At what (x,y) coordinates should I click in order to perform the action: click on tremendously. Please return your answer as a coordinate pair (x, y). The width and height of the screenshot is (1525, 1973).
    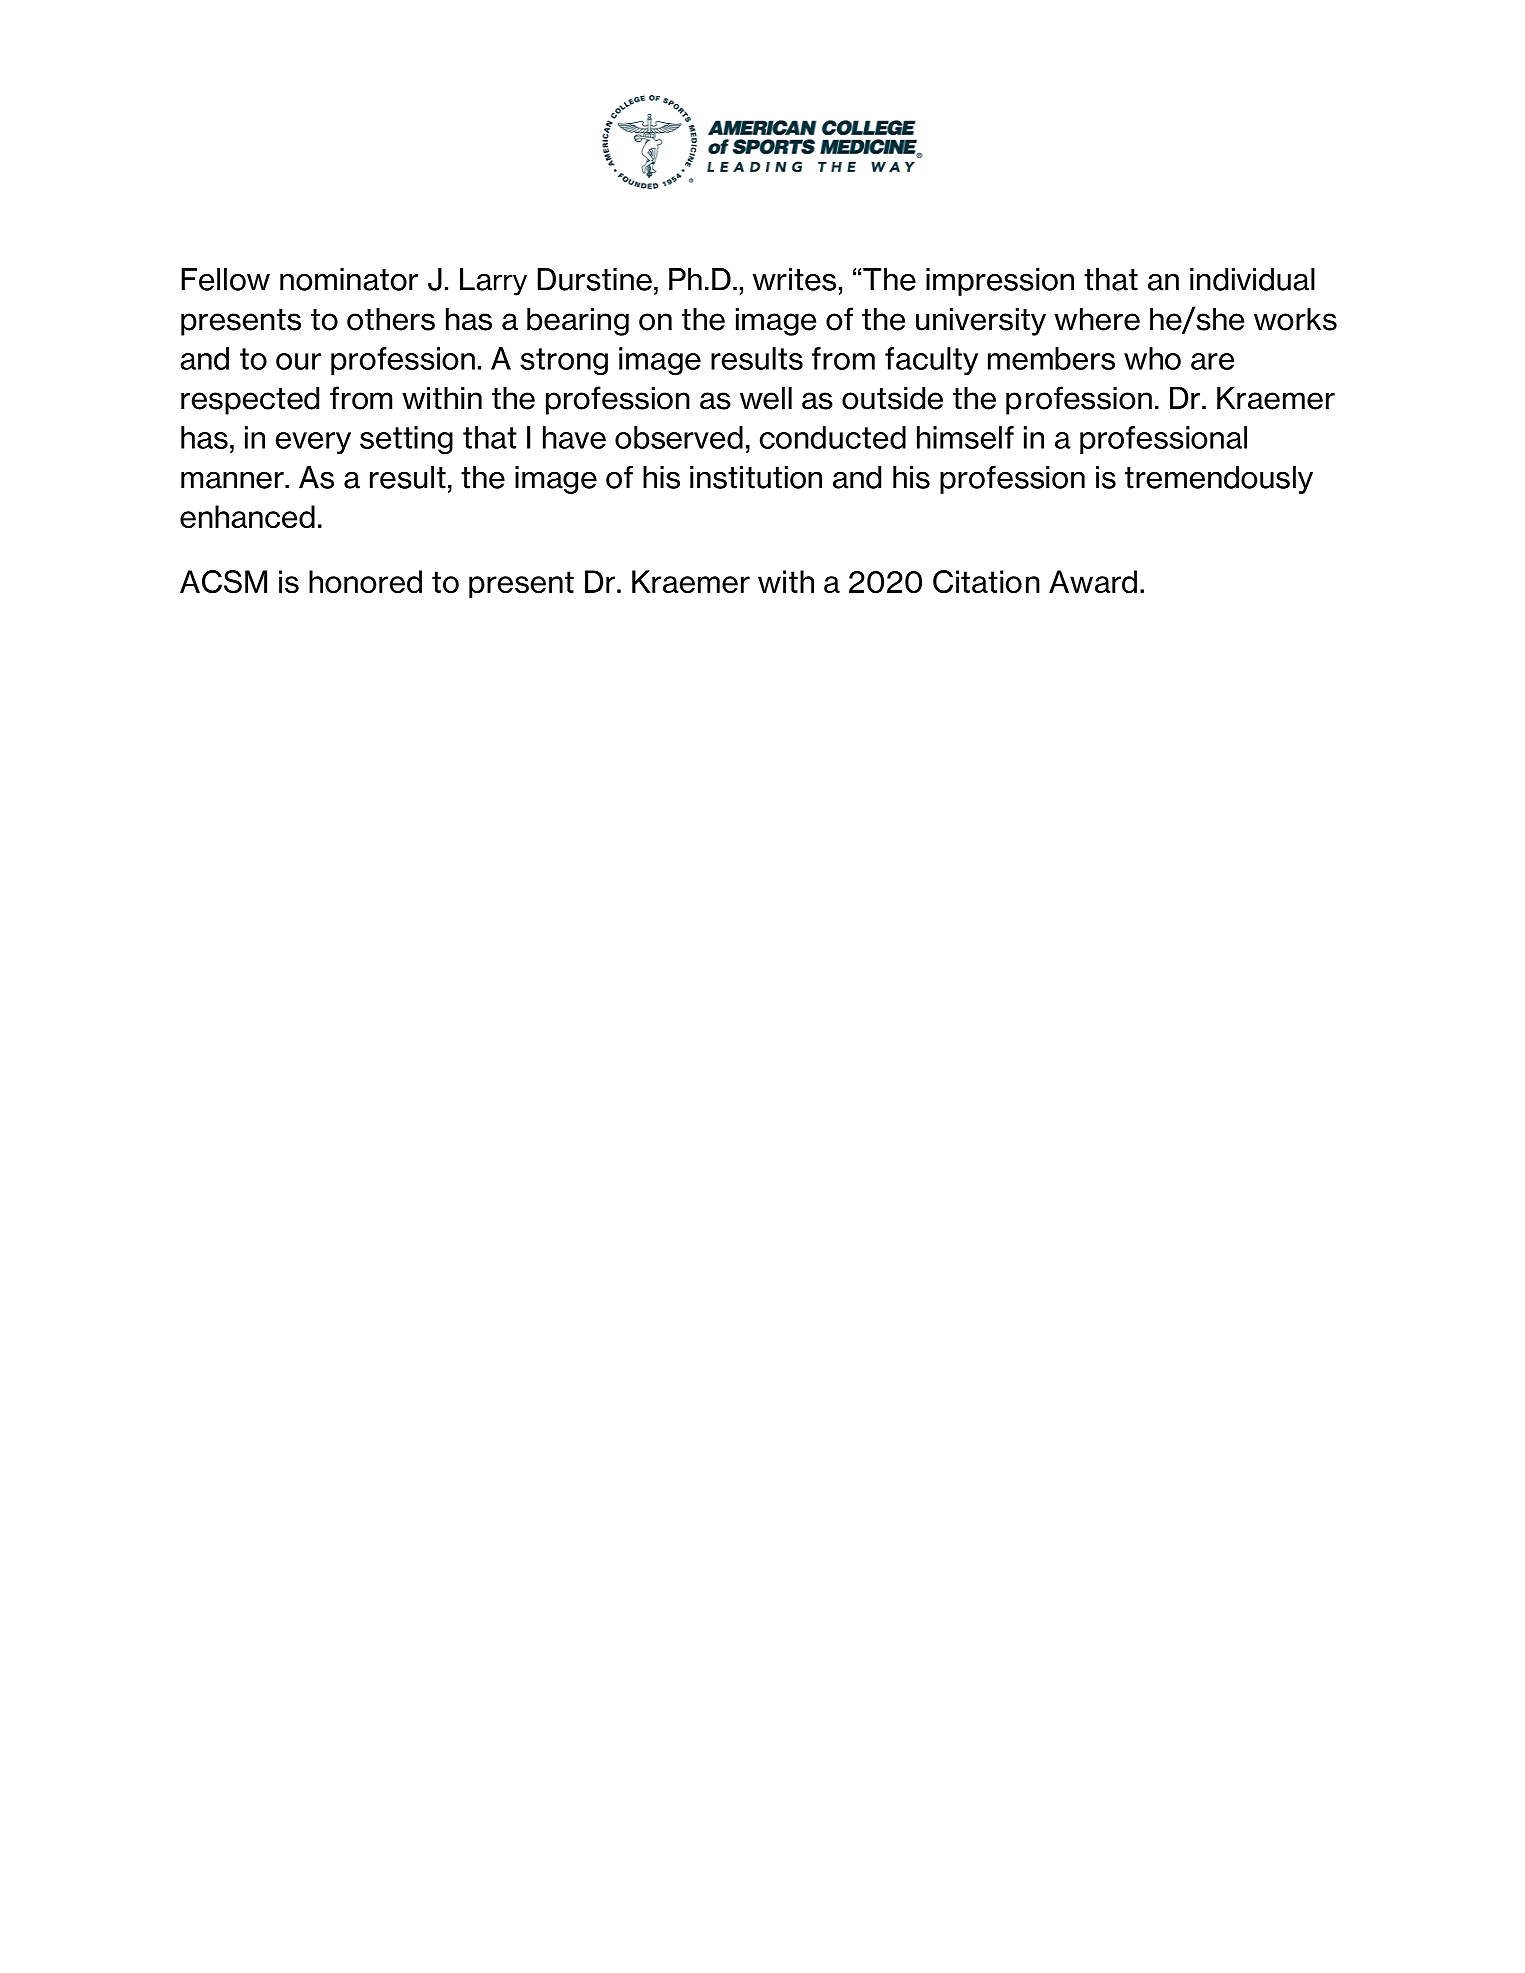
    Looking at the image, I should click on (1219, 480).
